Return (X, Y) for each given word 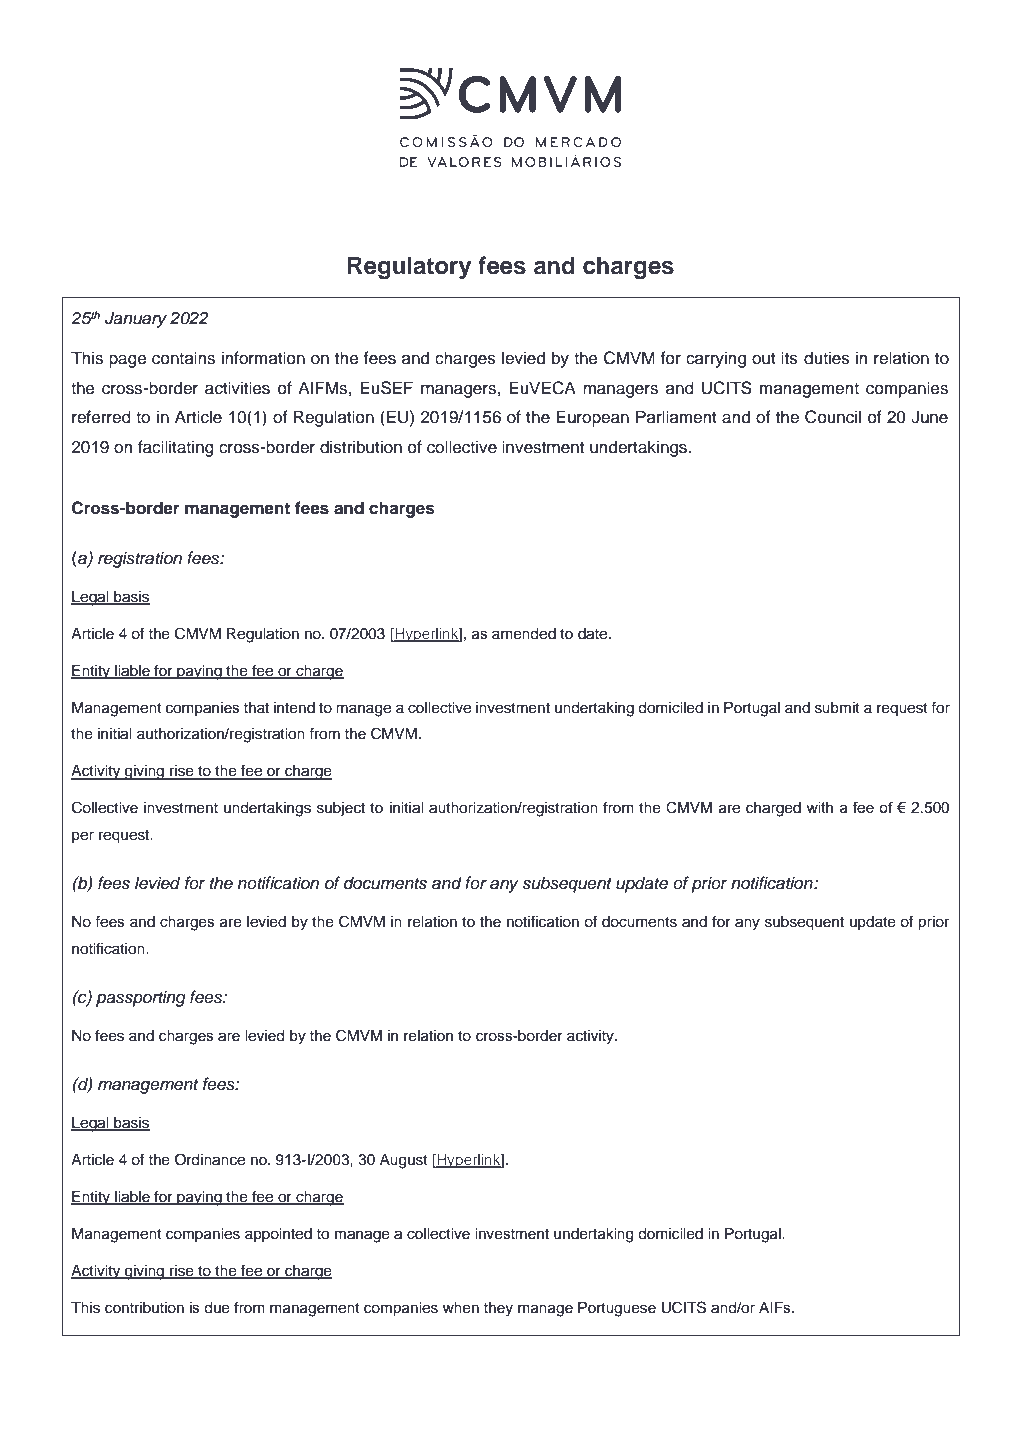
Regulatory (409, 268)
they (498, 1309)
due (217, 1308)
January (136, 319)
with (819, 807)
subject (341, 809)
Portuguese (617, 1309)
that (256, 707)
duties (827, 358)
